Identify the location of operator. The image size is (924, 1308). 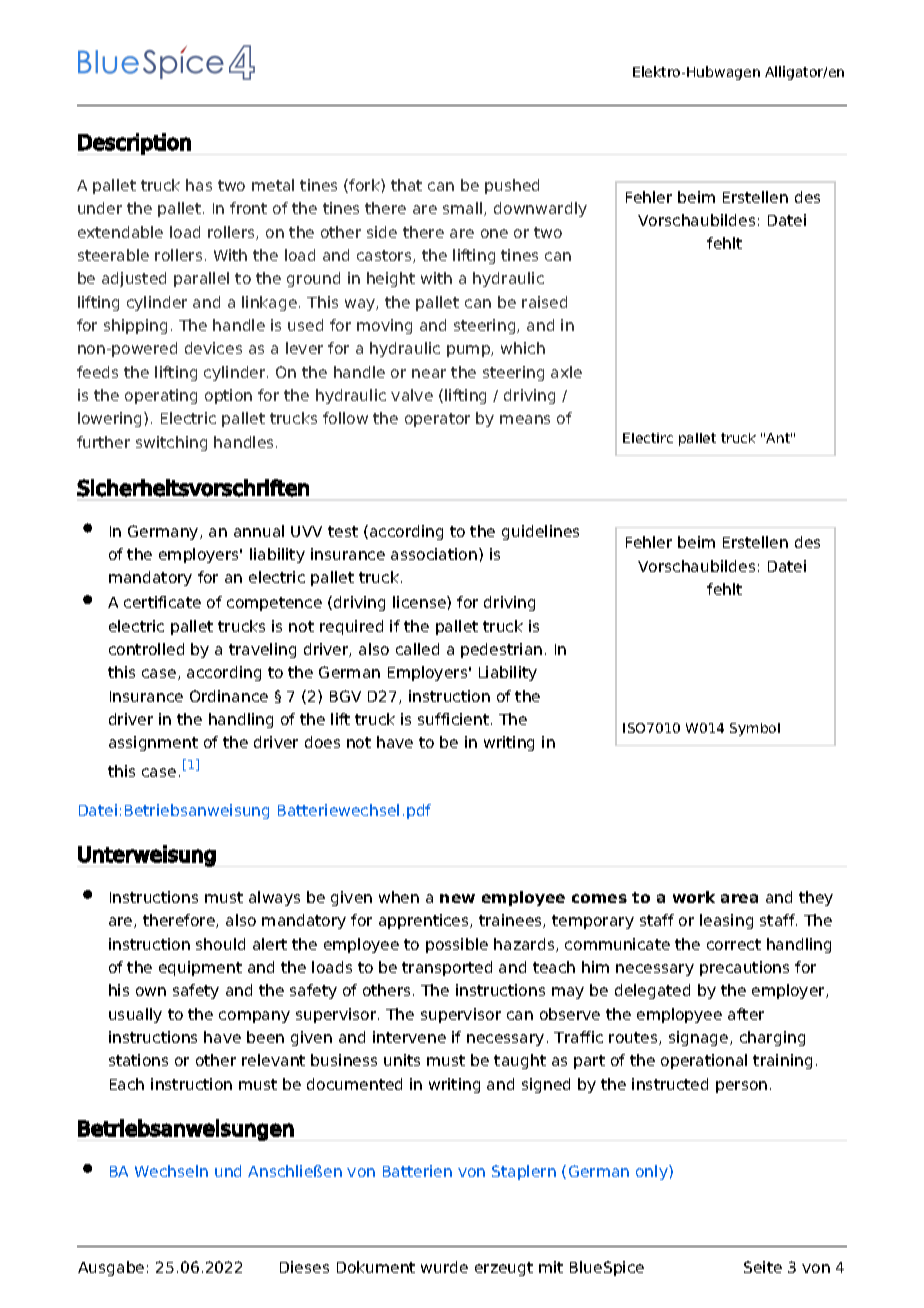
(437, 420).
